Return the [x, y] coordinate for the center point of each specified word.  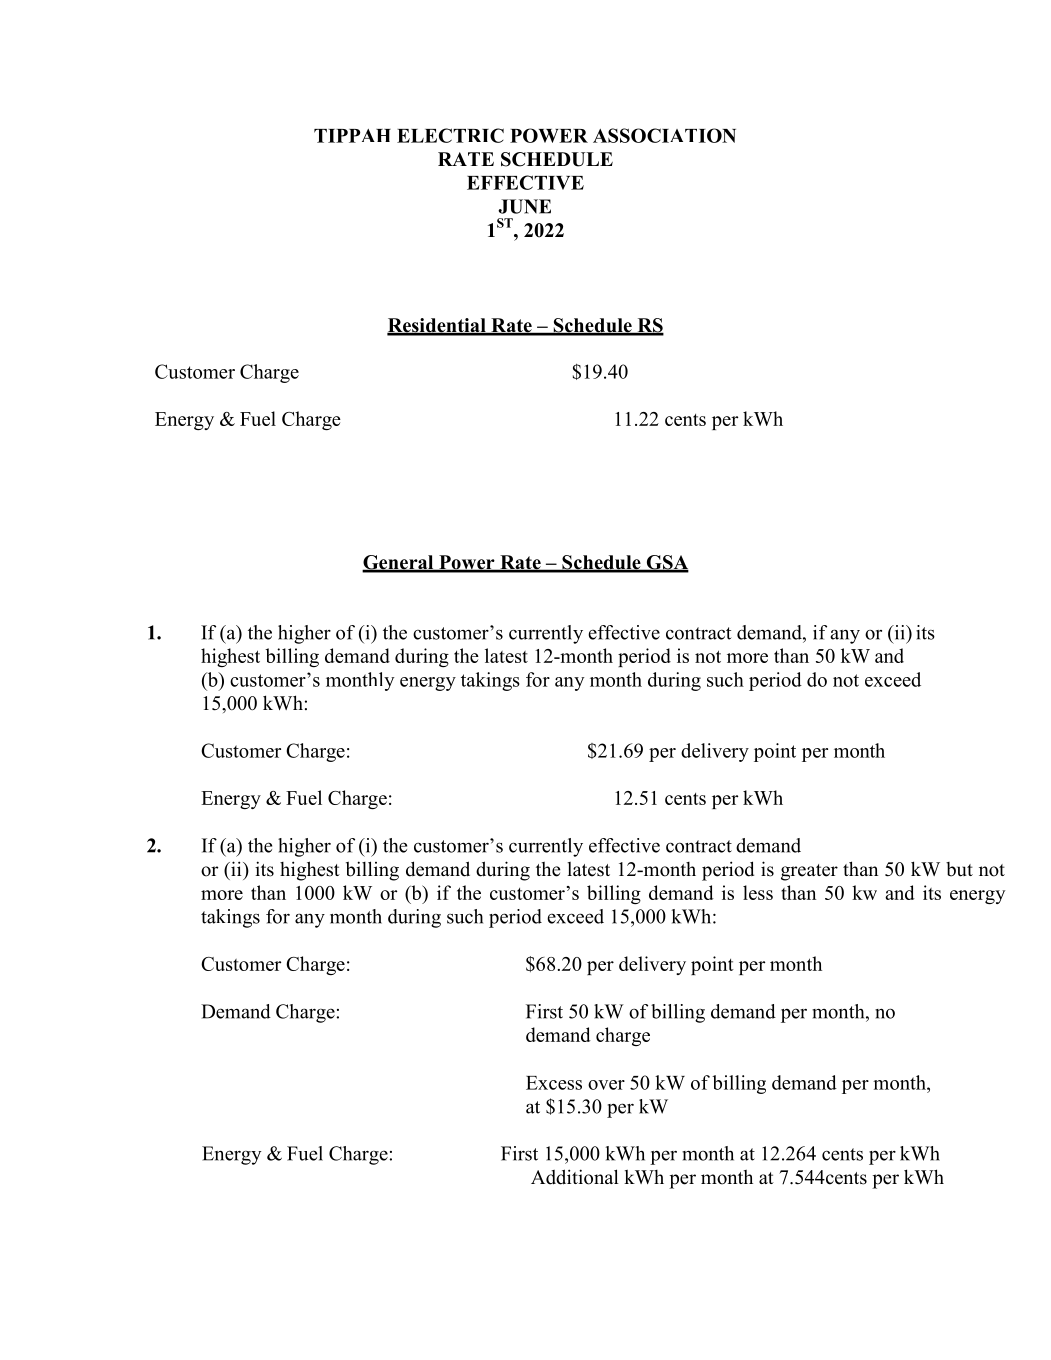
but [959, 869]
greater [809, 872]
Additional [575, 1177]
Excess [554, 1083]
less [758, 892]
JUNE [524, 206]
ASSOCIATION [664, 135]
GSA [666, 563]
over [606, 1085]
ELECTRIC [450, 135]
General [399, 563]
